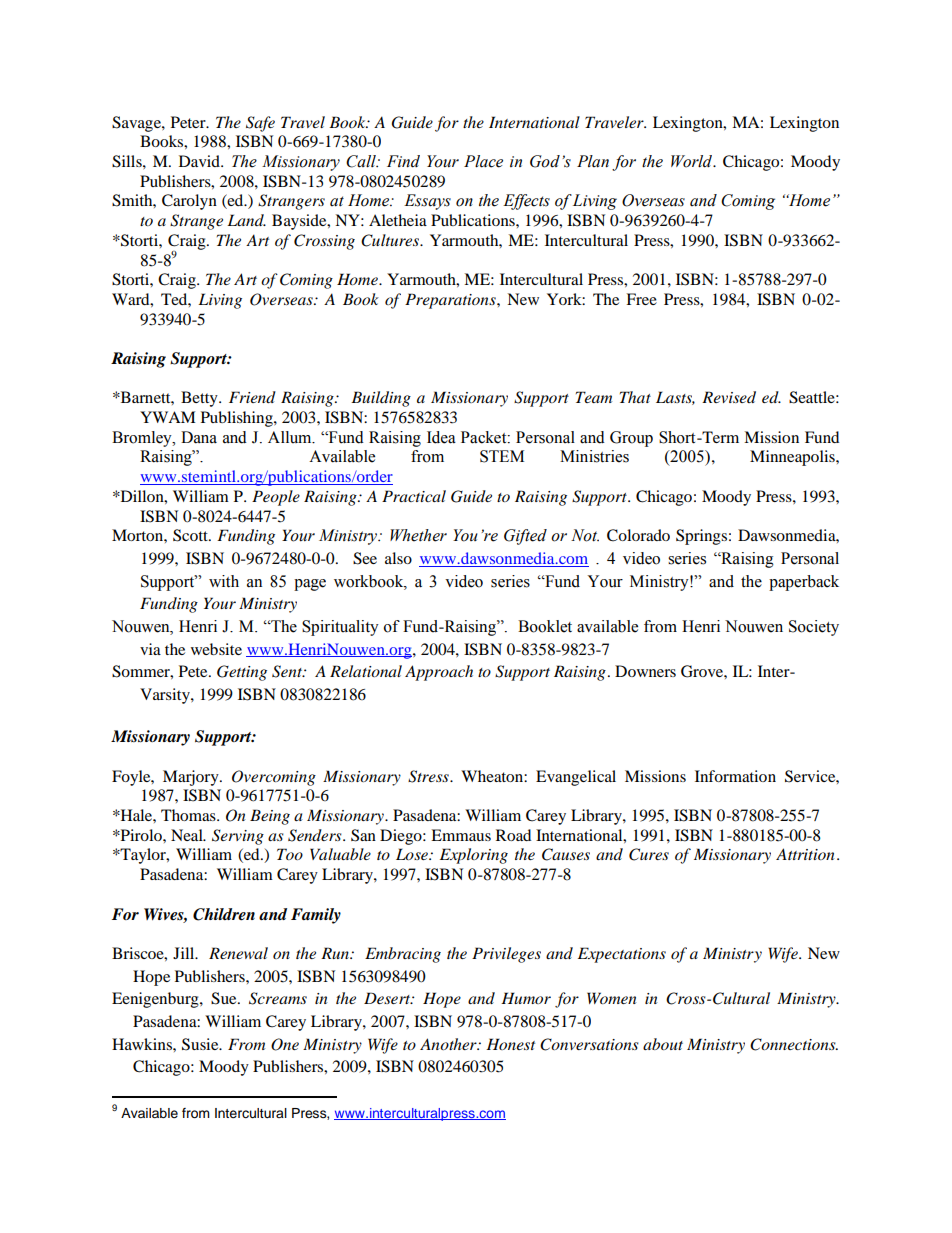 The height and width of the screenshot is (1233, 952). What do you see at coordinates (483, 161) in the screenshot?
I see `Place` at bounding box center [483, 161].
